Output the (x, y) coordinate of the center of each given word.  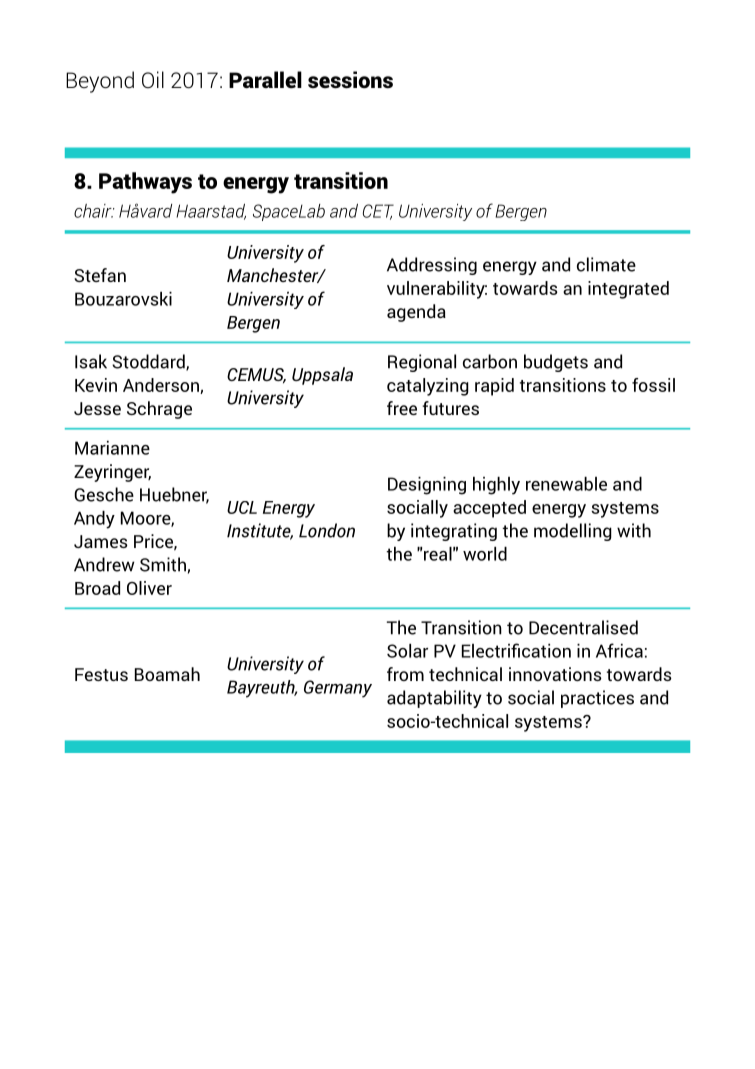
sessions (350, 80)
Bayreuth (262, 689)
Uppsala (322, 376)
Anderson (162, 386)
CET (378, 212)
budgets (556, 363)
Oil (153, 79)
